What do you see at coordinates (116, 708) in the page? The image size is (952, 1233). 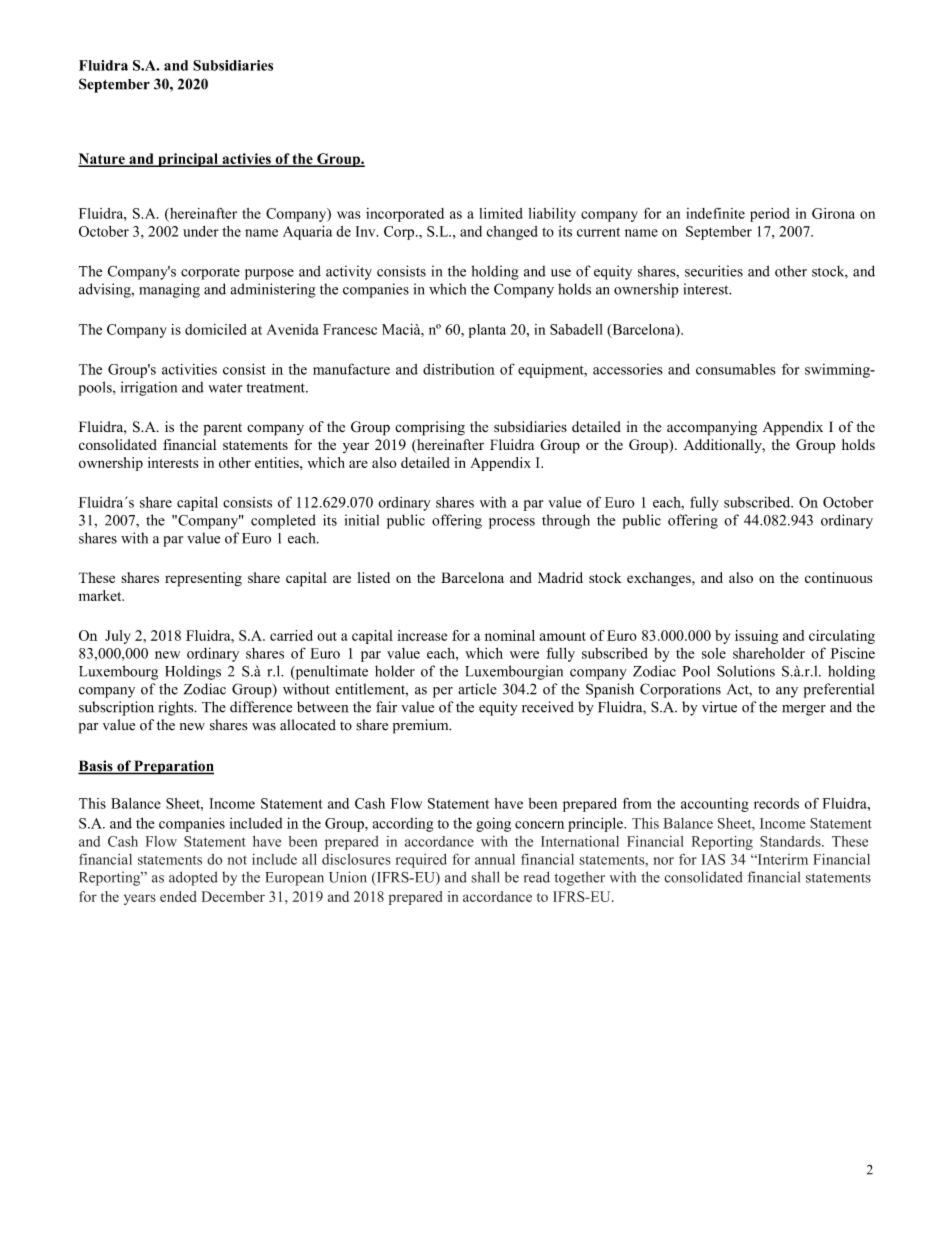 I see `subscription` at bounding box center [116, 708].
